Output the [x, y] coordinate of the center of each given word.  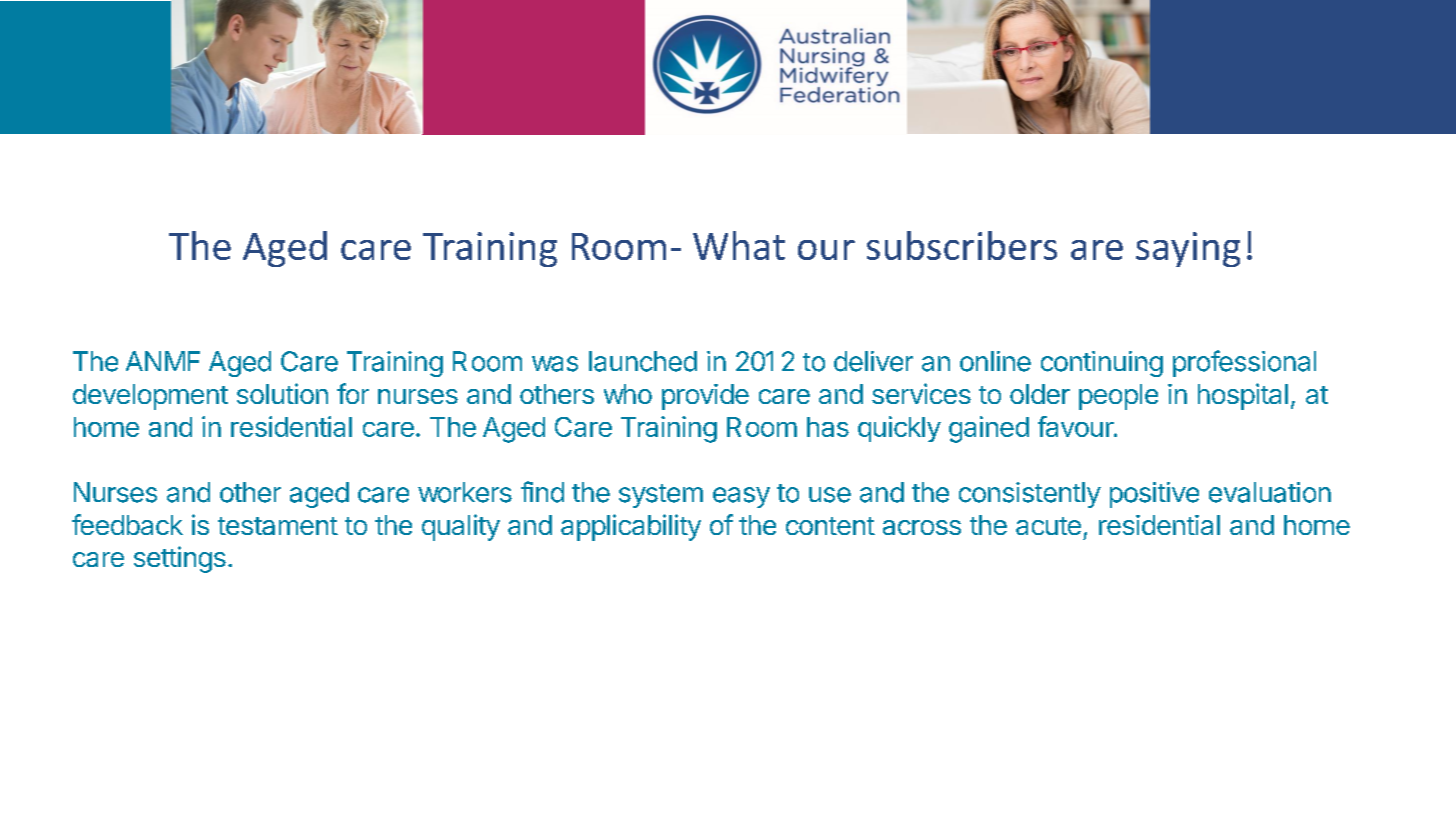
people [1118, 397]
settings [180, 559]
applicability [631, 527]
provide [705, 397]
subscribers [962, 245]
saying [1188, 249]
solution [282, 393]
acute [1048, 526]
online [995, 361]
